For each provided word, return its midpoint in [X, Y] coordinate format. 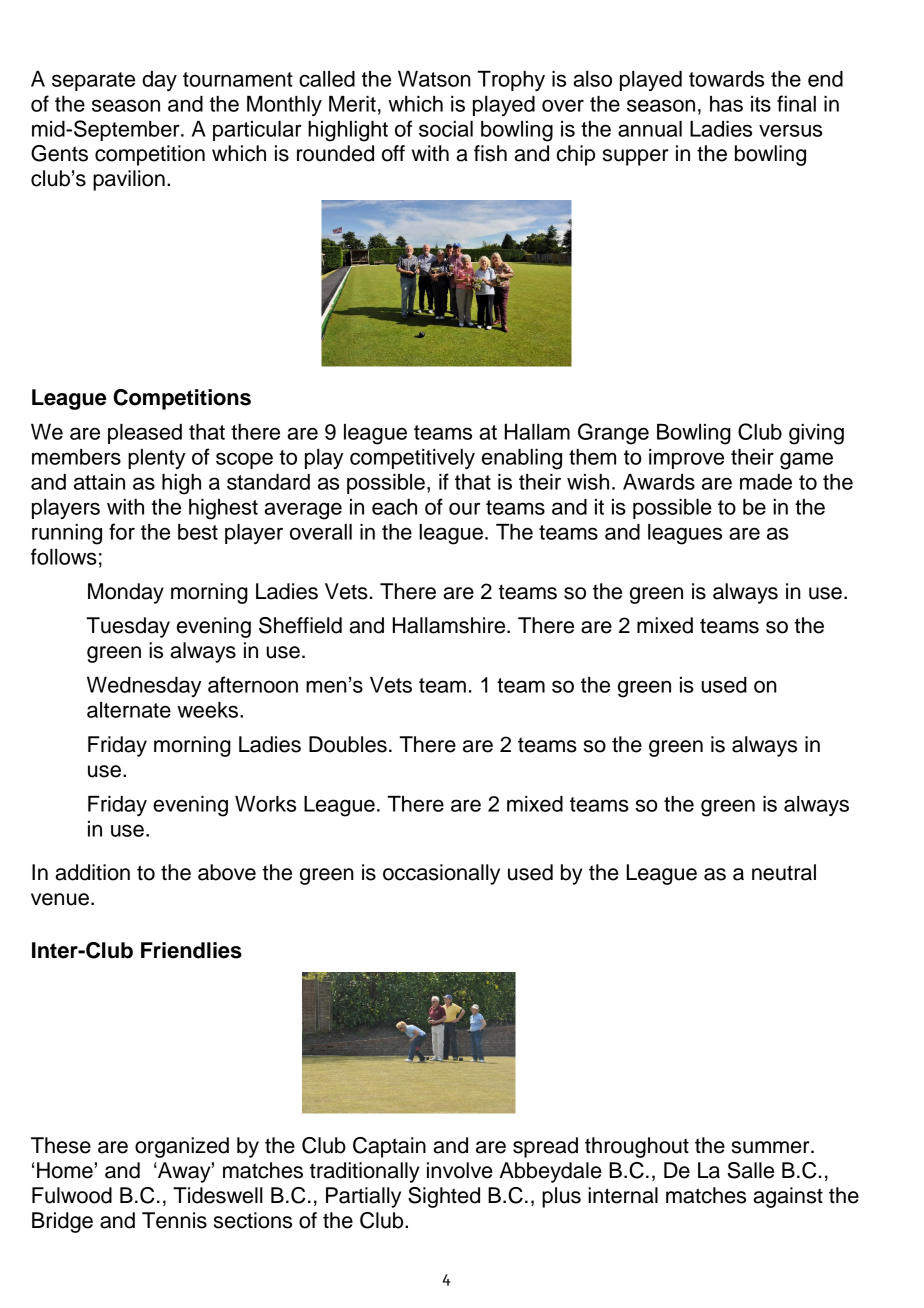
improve [686, 459]
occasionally [441, 874]
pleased [145, 434]
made [766, 482]
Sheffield [300, 625]
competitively [412, 459]
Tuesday [128, 627]
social [446, 129]
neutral [784, 872]
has [726, 104]
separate [93, 81]
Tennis [174, 1220]
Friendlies [191, 950]
